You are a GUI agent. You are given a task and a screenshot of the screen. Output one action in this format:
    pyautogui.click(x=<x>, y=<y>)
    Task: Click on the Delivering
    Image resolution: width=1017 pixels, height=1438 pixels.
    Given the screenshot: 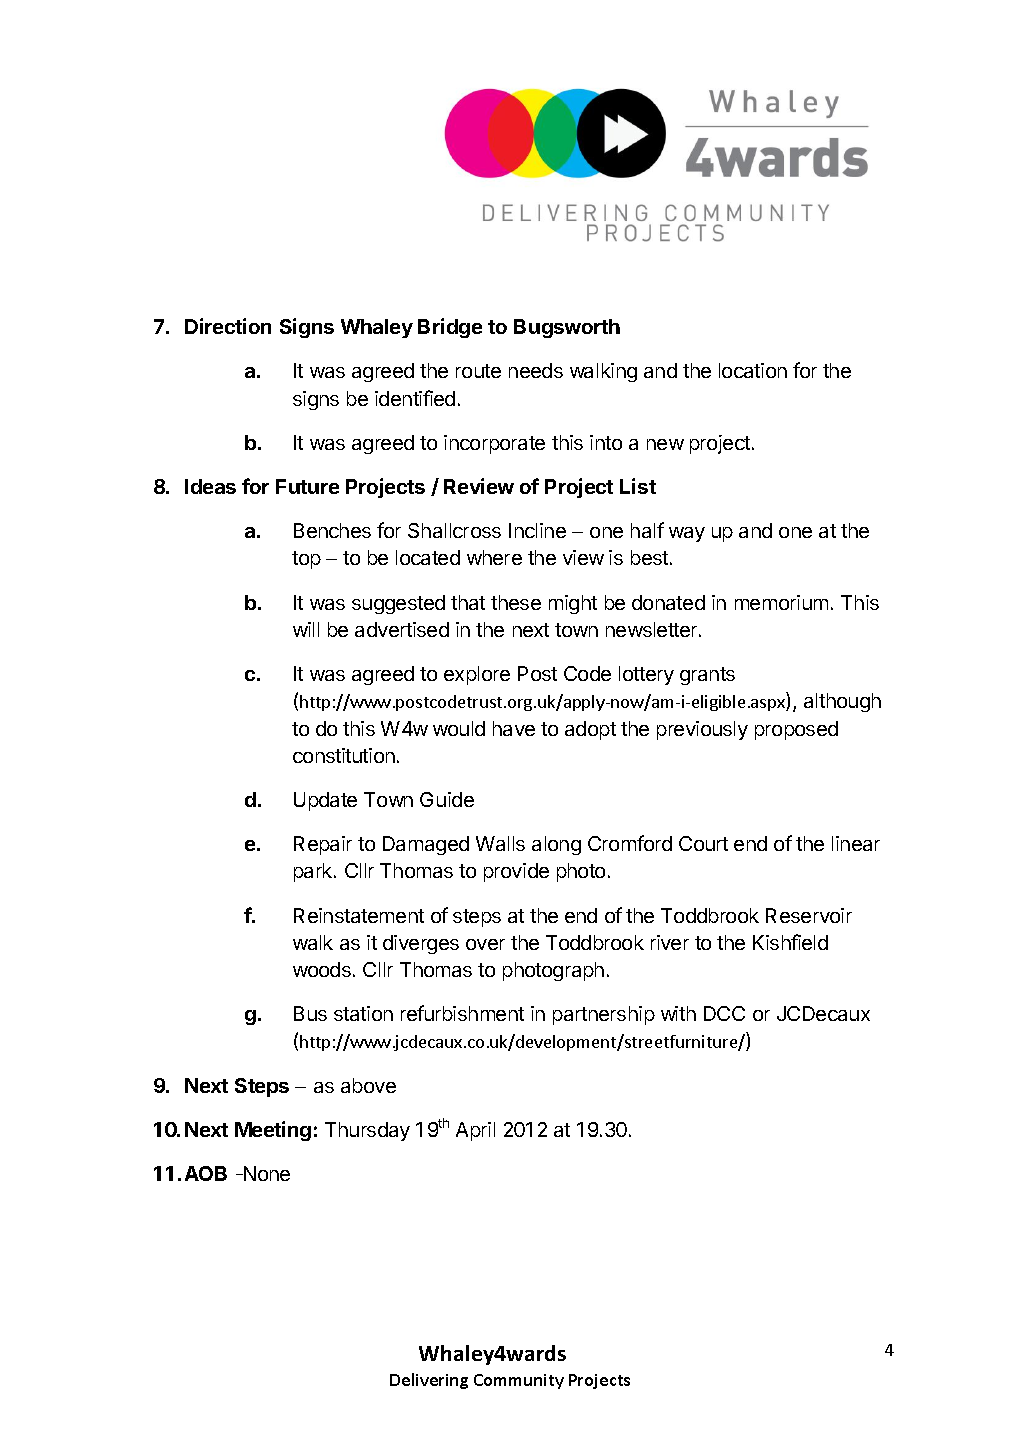 What is the action you would take?
    pyautogui.click(x=429, y=1381)
